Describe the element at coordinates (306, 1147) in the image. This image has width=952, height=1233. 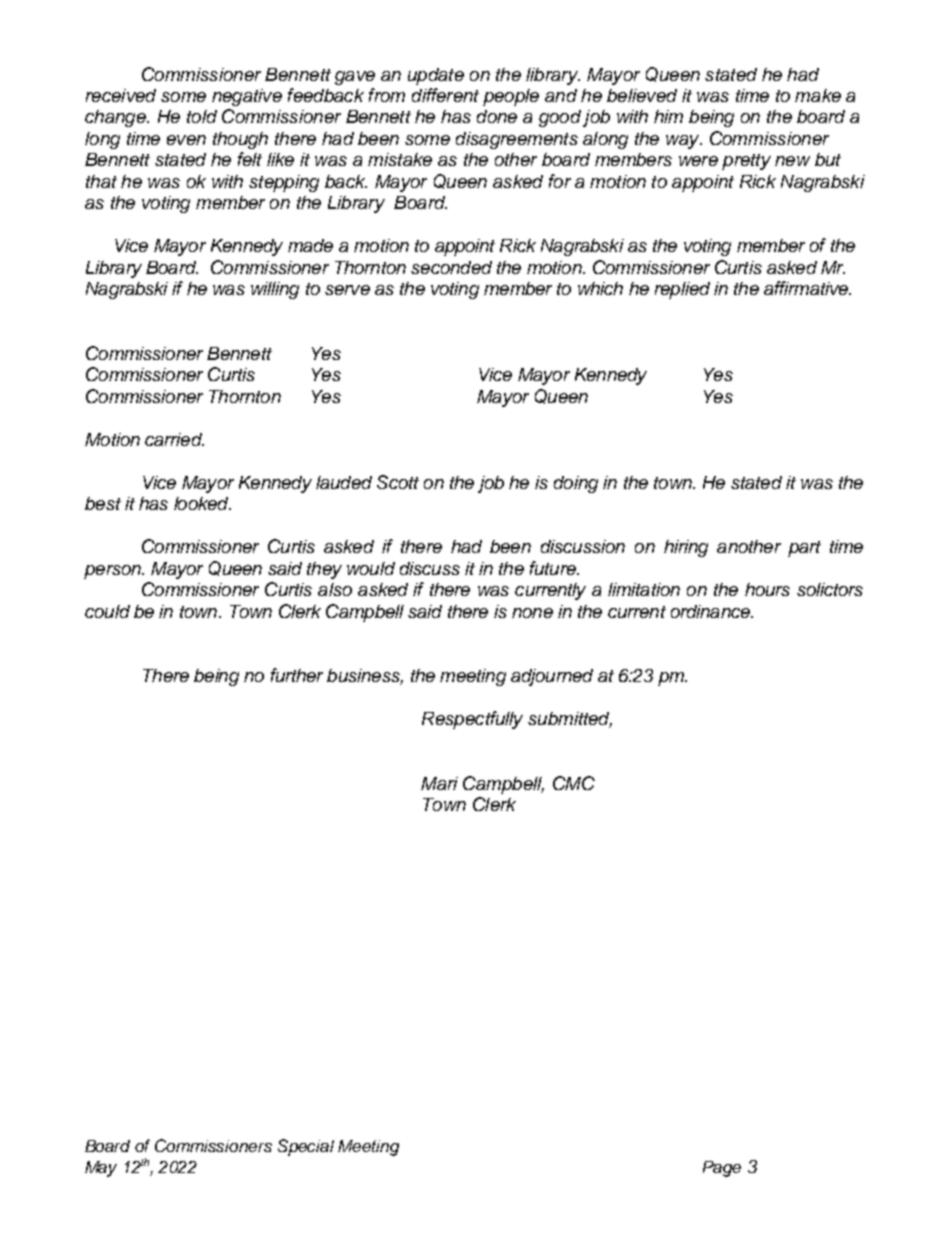
I see `Special` at that location.
